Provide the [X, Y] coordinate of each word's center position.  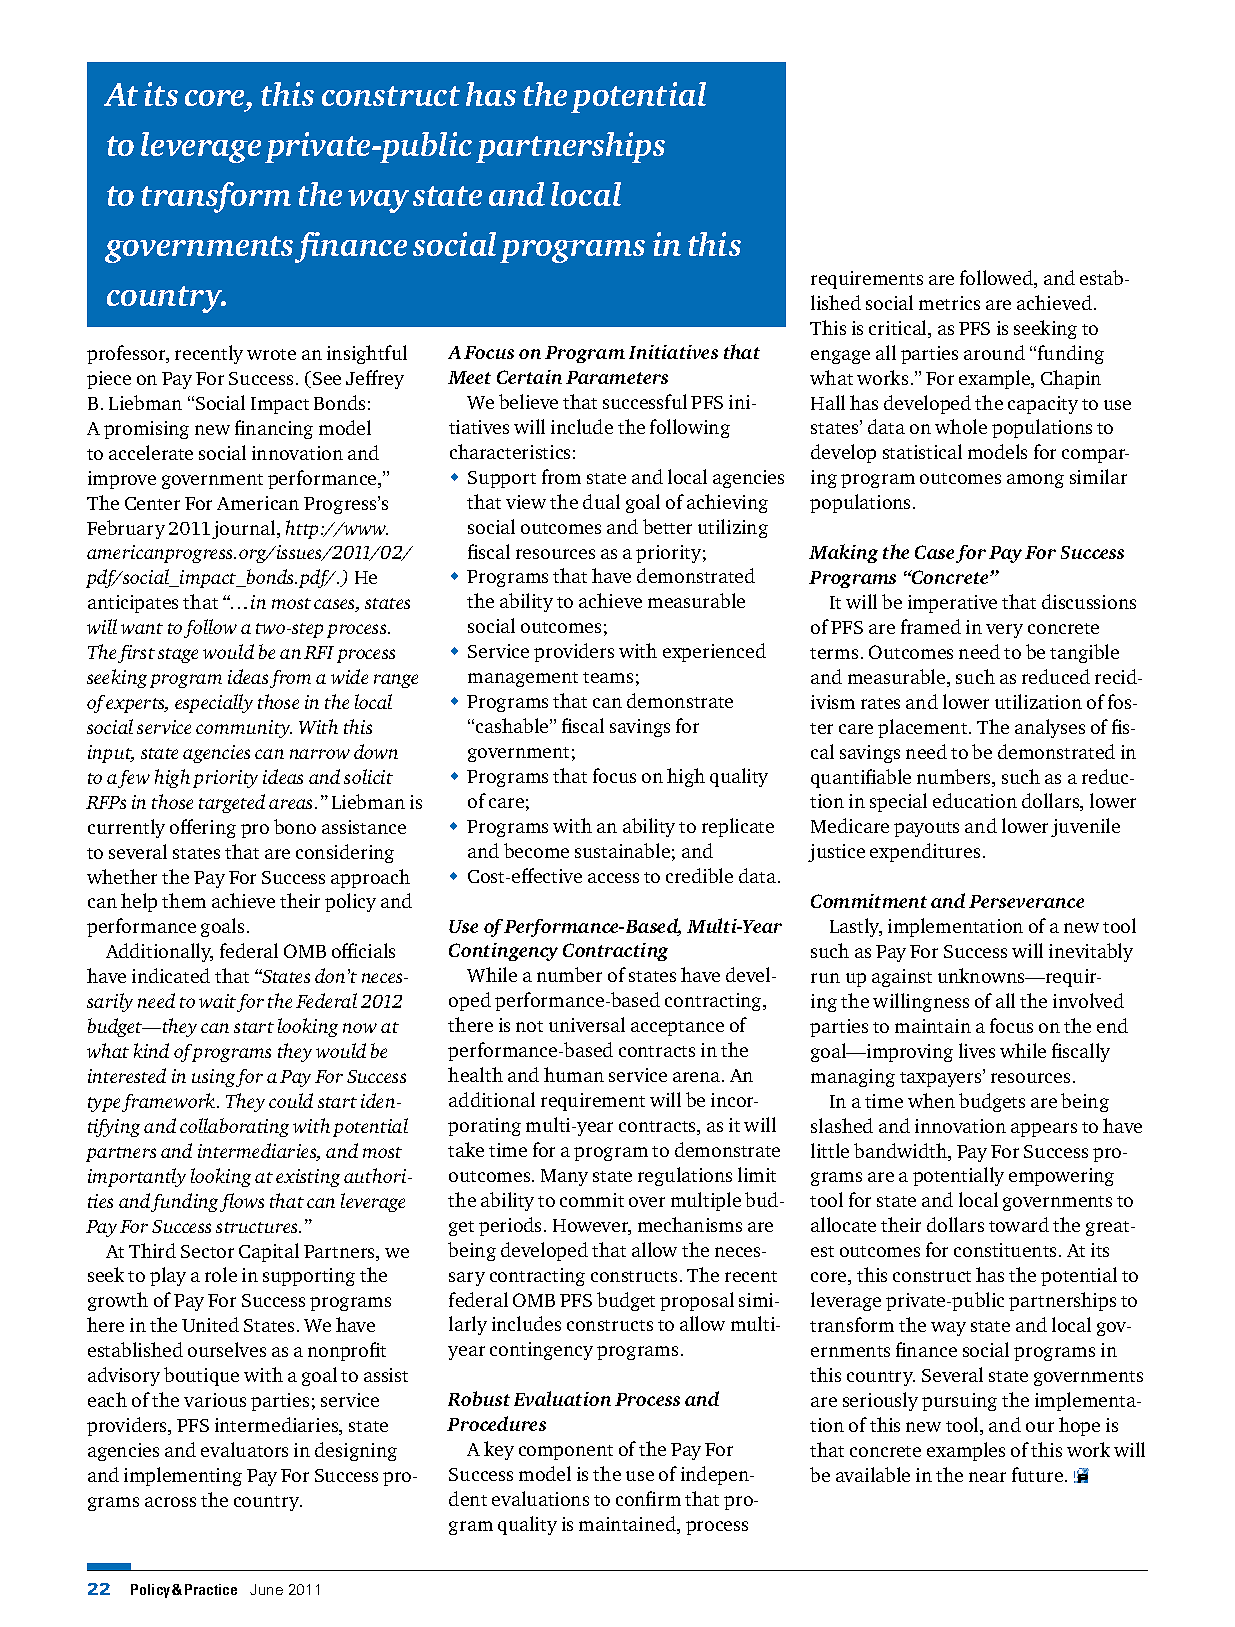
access [613, 878]
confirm [648, 1498]
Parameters [617, 377]
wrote [271, 354]
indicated [171, 975]
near [987, 1477]
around [994, 352]
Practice [211, 1589]
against [902, 978]
